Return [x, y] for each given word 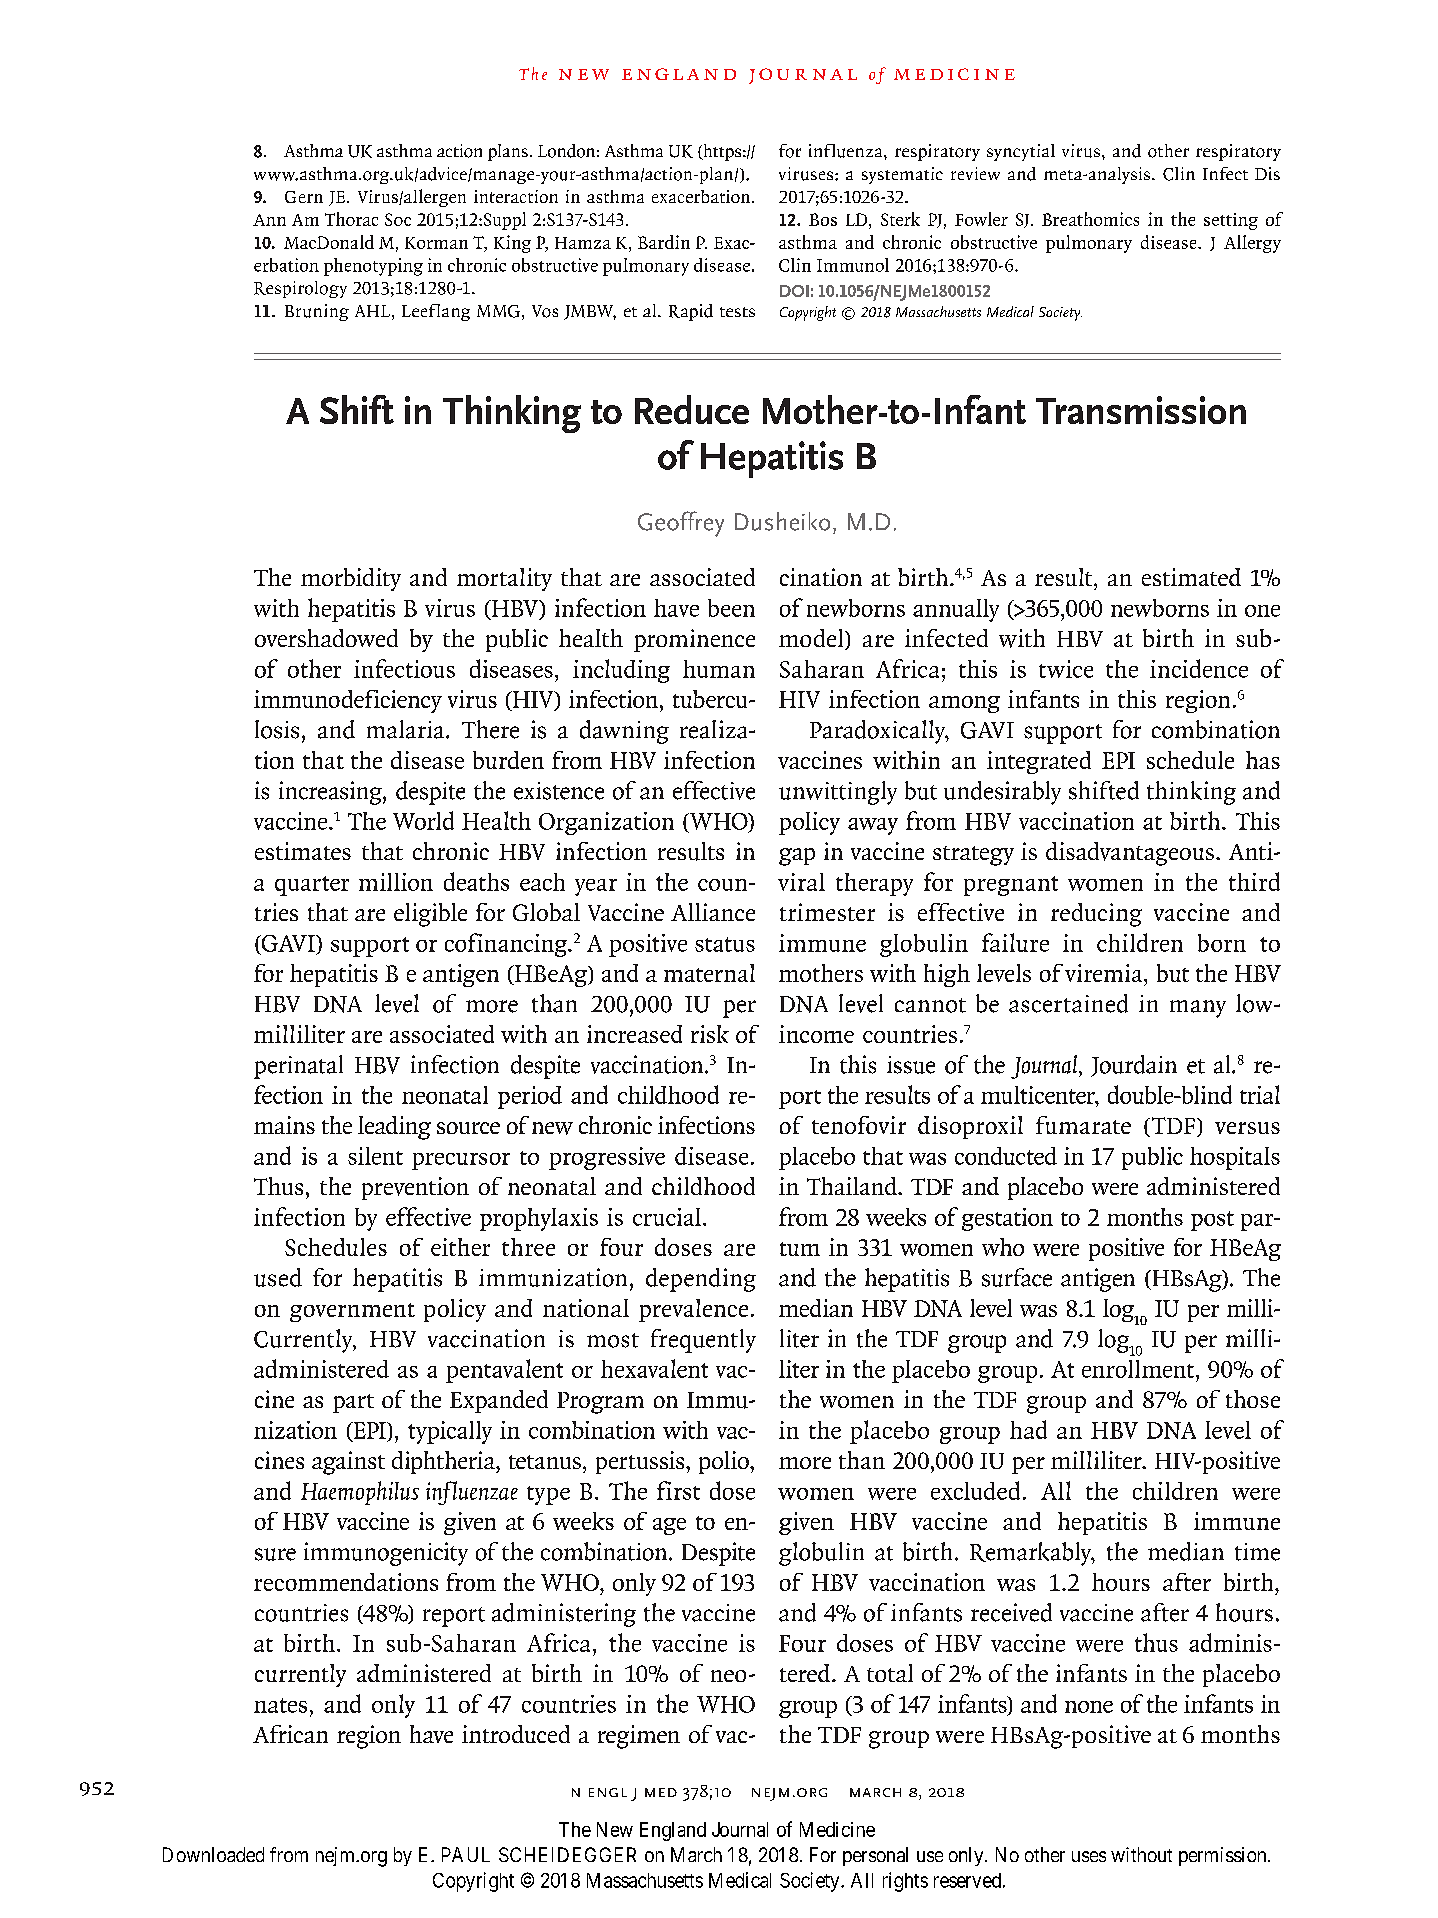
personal [875, 1856]
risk [710, 1034]
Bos [823, 219]
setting [1231, 221]
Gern [304, 197]
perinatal [298, 1067]
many [1198, 1009]
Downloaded [213, 1854]
